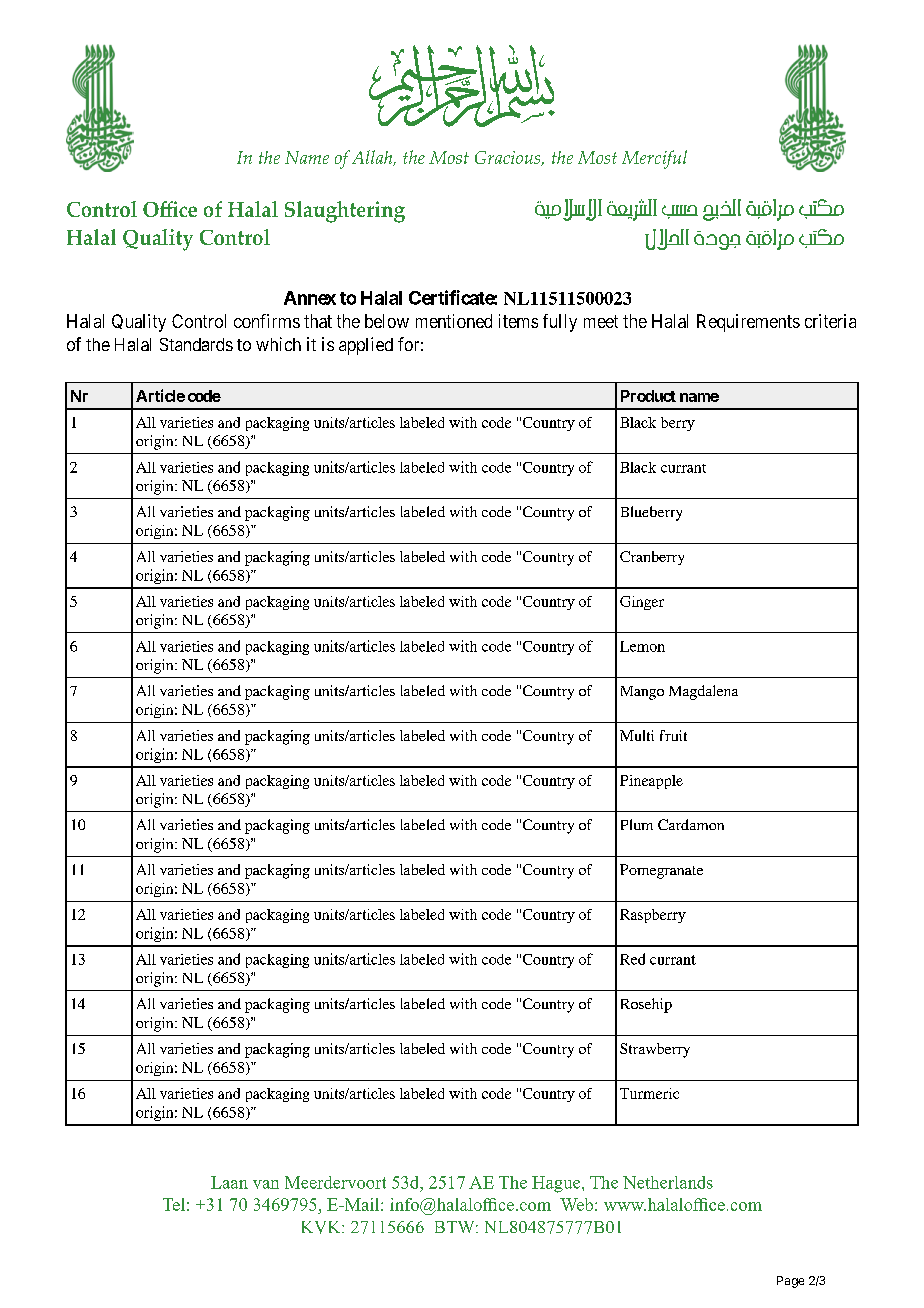  I want to click on Magdalena, so click(703, 692).
